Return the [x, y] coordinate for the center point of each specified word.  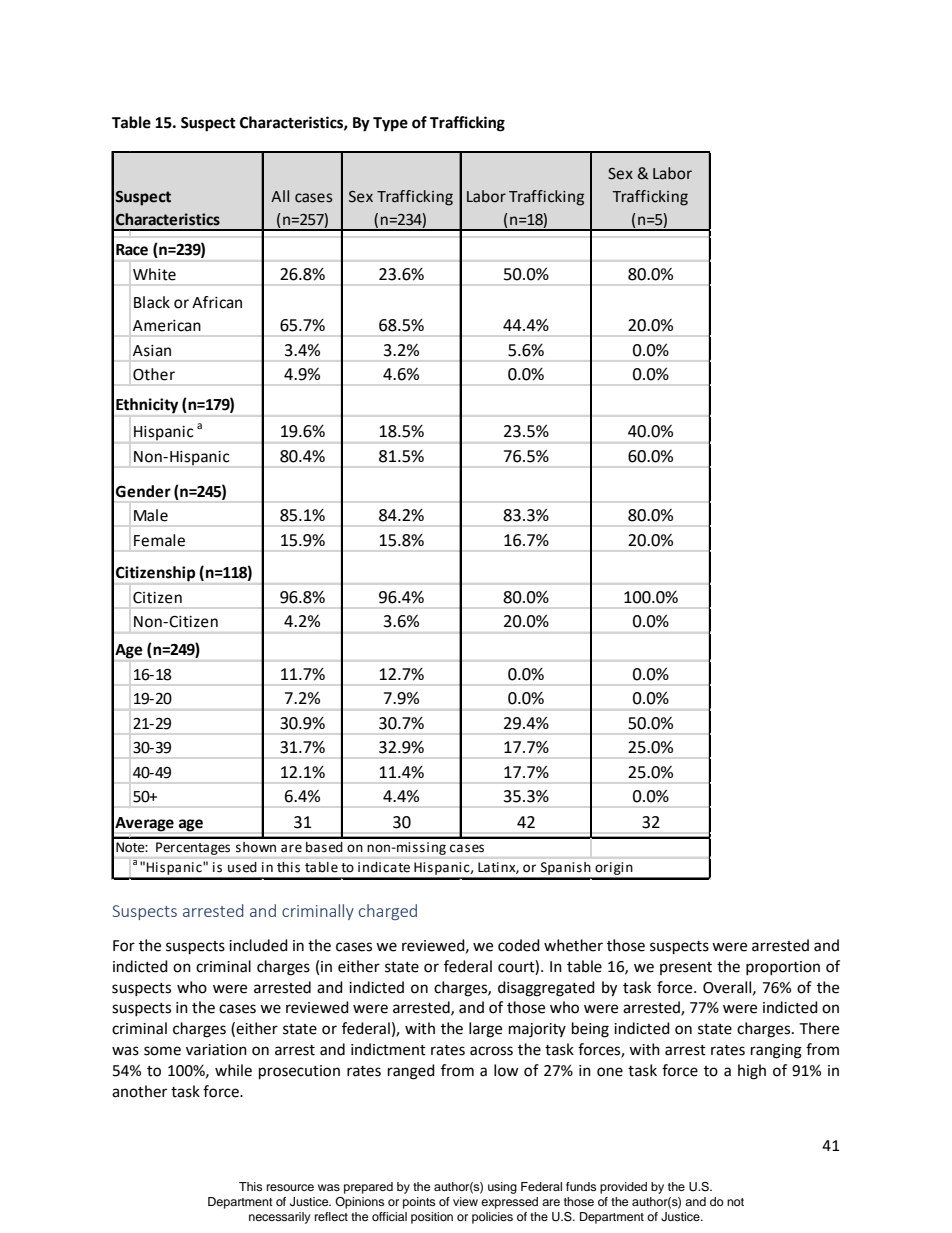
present [686, 968]
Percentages [193, 848]
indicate [384, 867]
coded [519, 945]
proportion [783, 968]
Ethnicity [147, 406]
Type [390, 124]
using [502, 1188]
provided [623, 1188]
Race [132, 250]
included [258, 945]
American [167, 326]
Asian [152, 351]
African [217, 302]
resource [290, 1187]
